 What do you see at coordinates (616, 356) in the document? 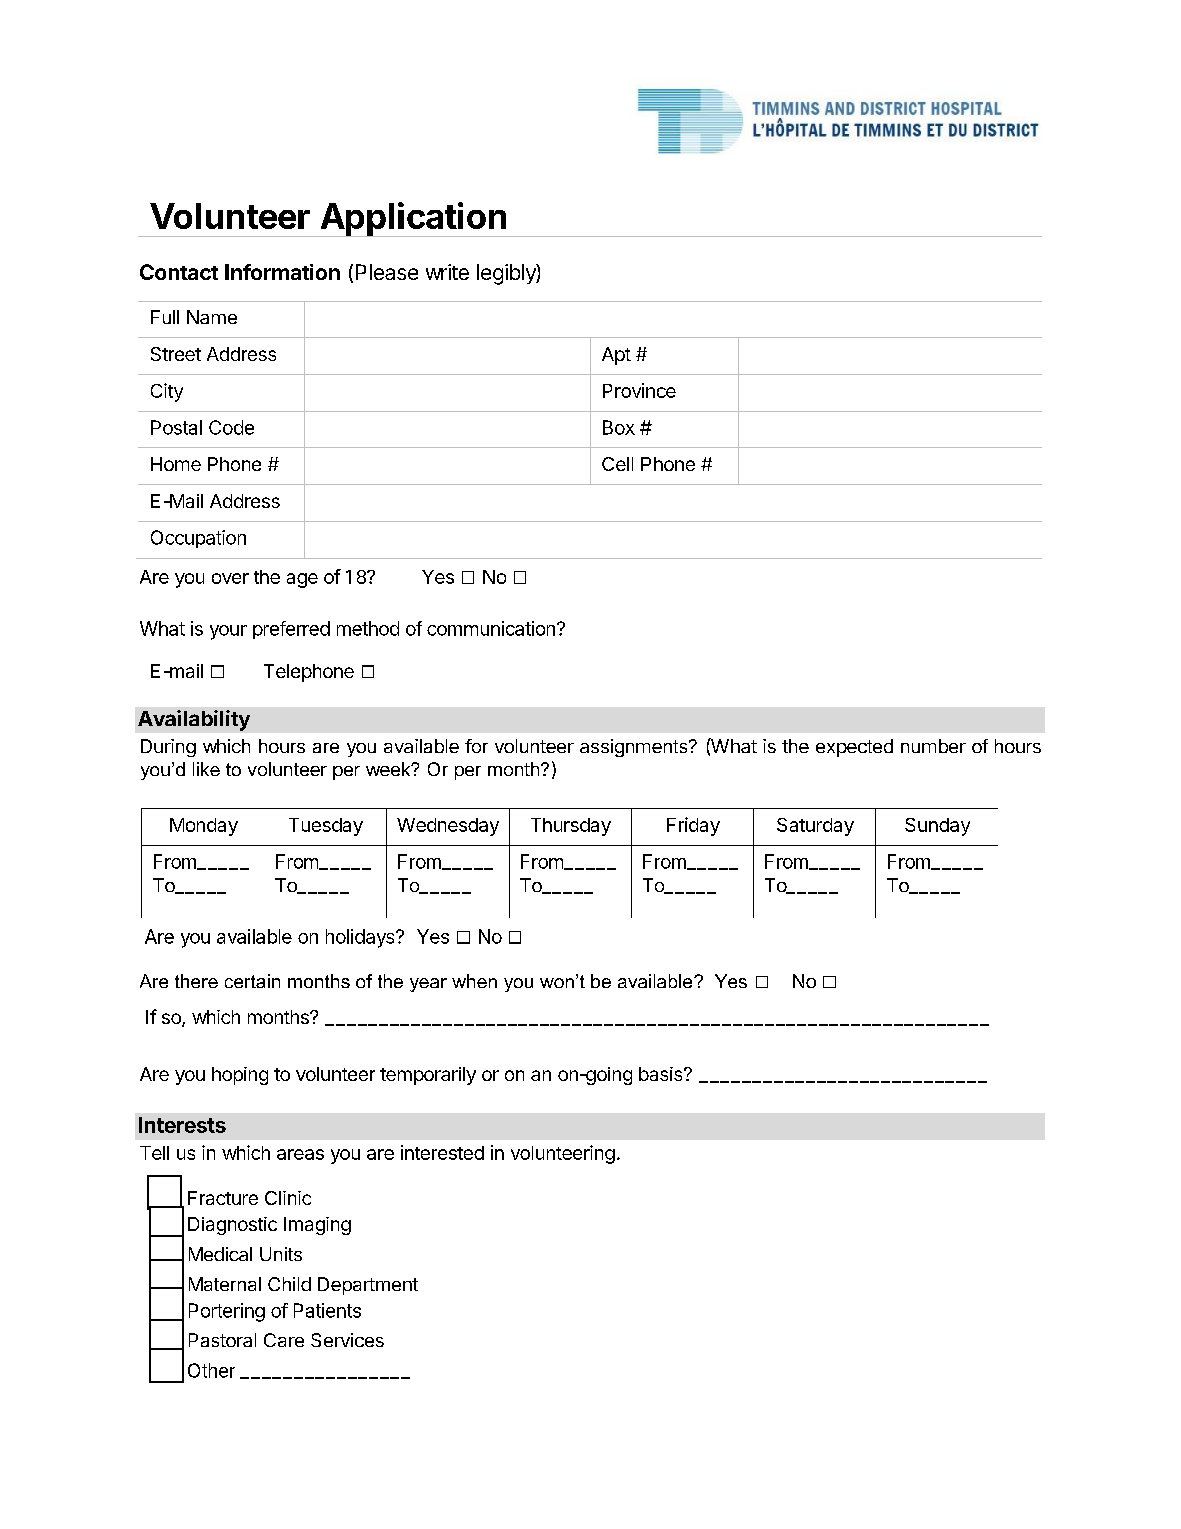
I see `Apt` at bounding box center [616, 356].
